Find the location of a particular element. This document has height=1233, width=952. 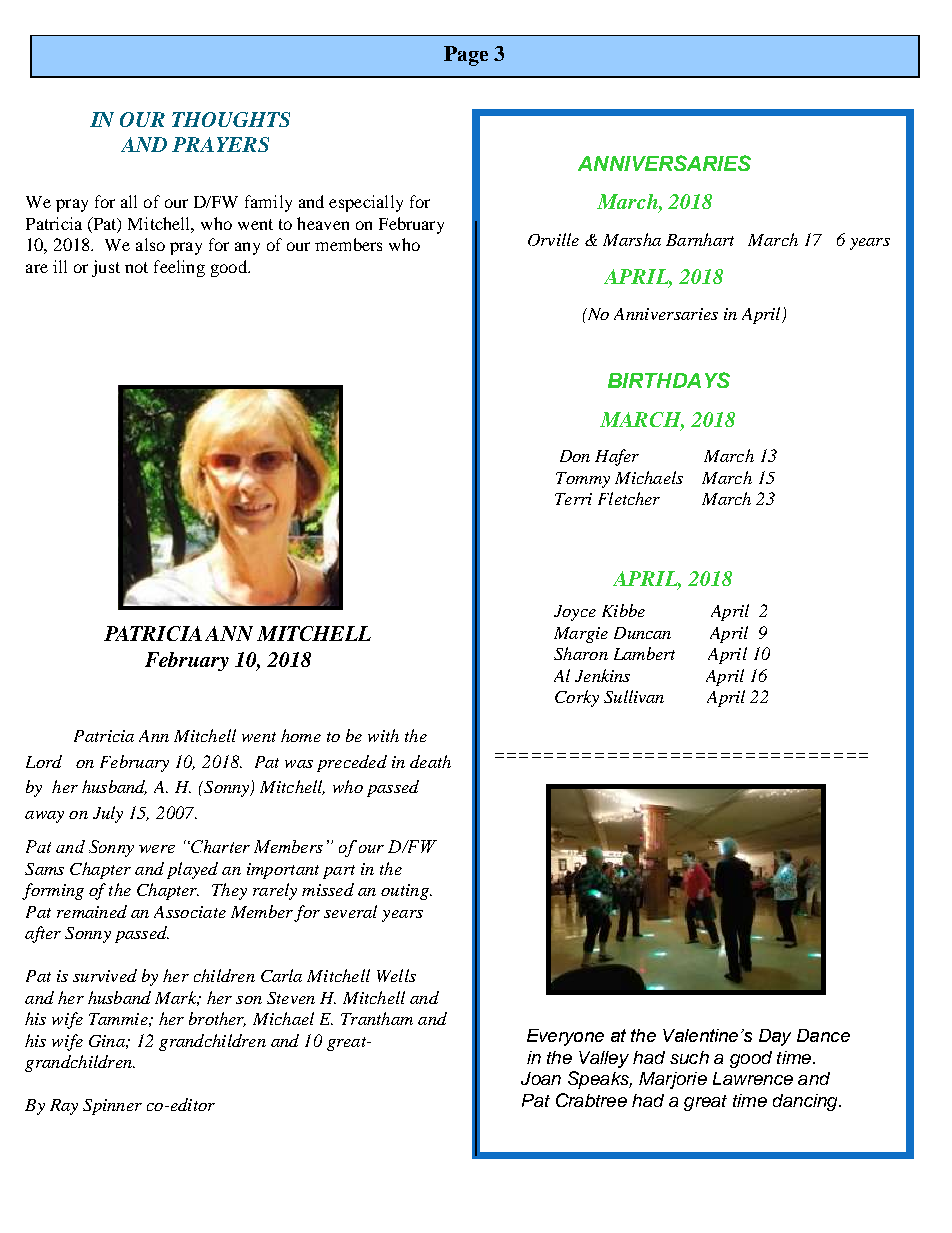

outing is located at coordinates (406, 892).
